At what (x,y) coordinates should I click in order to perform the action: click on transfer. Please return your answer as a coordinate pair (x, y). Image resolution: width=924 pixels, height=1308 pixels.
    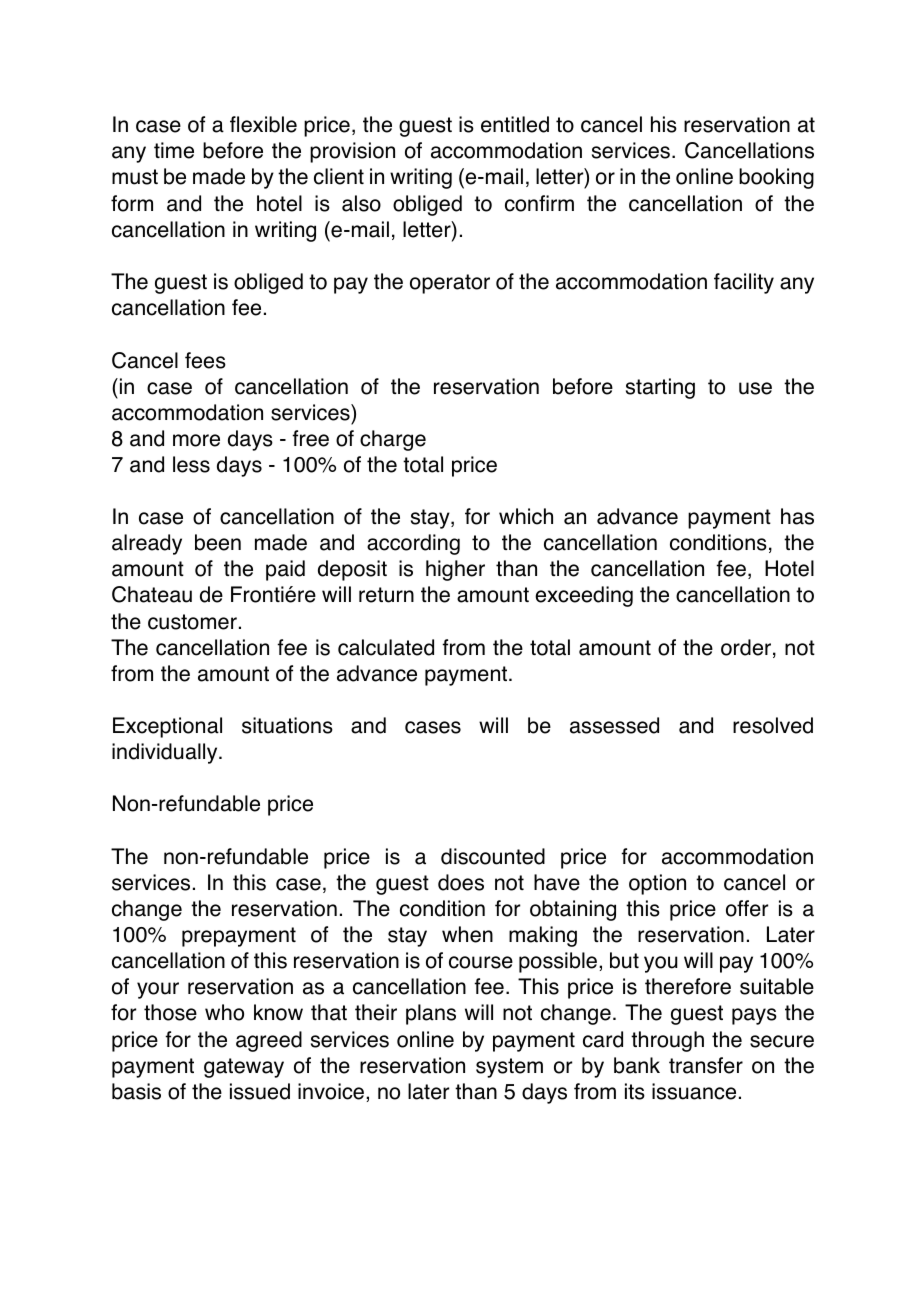
    Looking at the image, I should click on (706, 1065).
